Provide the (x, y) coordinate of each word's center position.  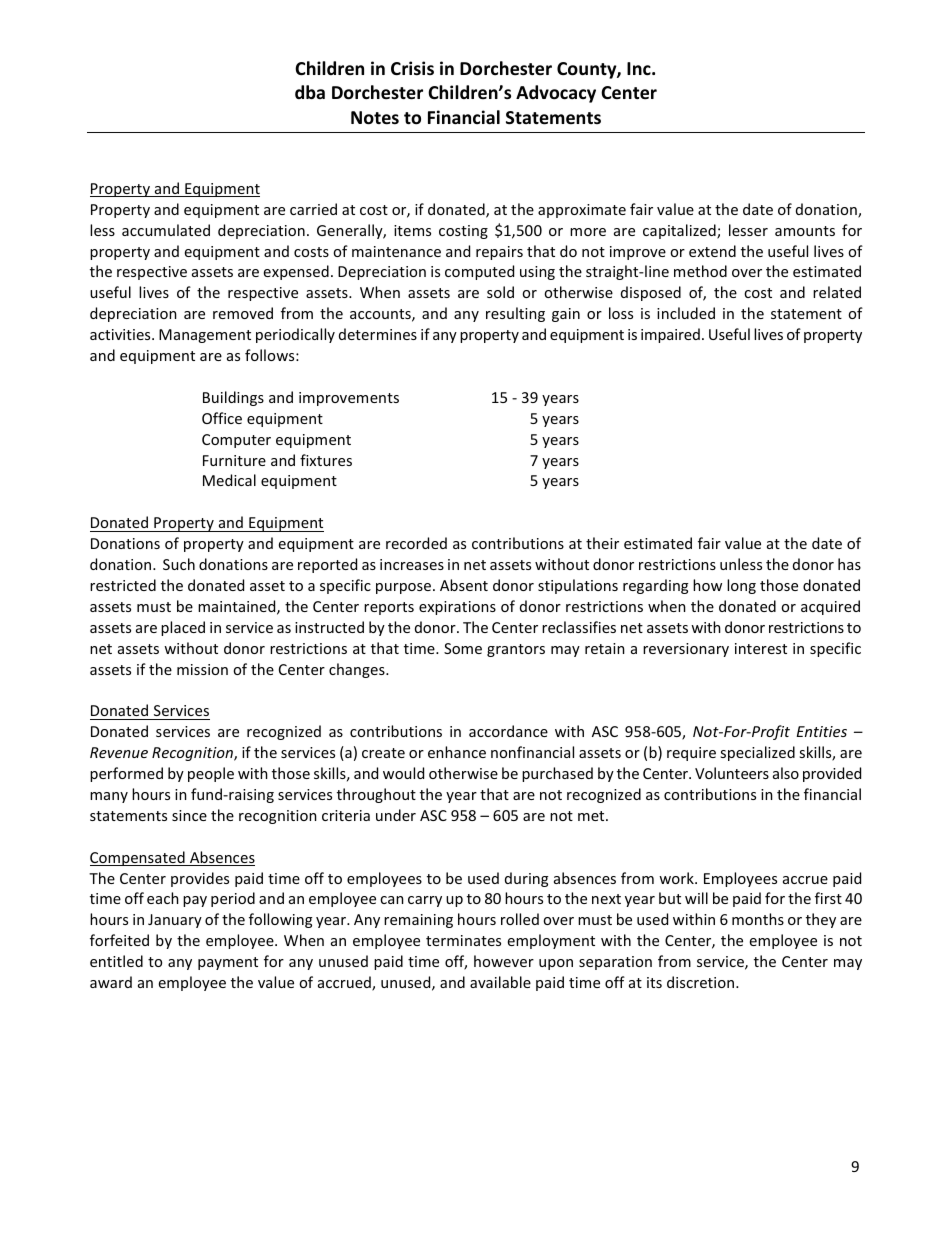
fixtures (326, 460)
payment (228, 963)
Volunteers (732, 773)
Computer (236, 441)
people (211, 774)
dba (310, 92)
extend (712, 251)
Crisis (412, 68)
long (741, 586)
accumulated (166, 230)
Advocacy (556, 94)
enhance (457, 752)
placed (183, 628)
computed (479, 272)
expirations (457, 608)
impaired (670, 335)
